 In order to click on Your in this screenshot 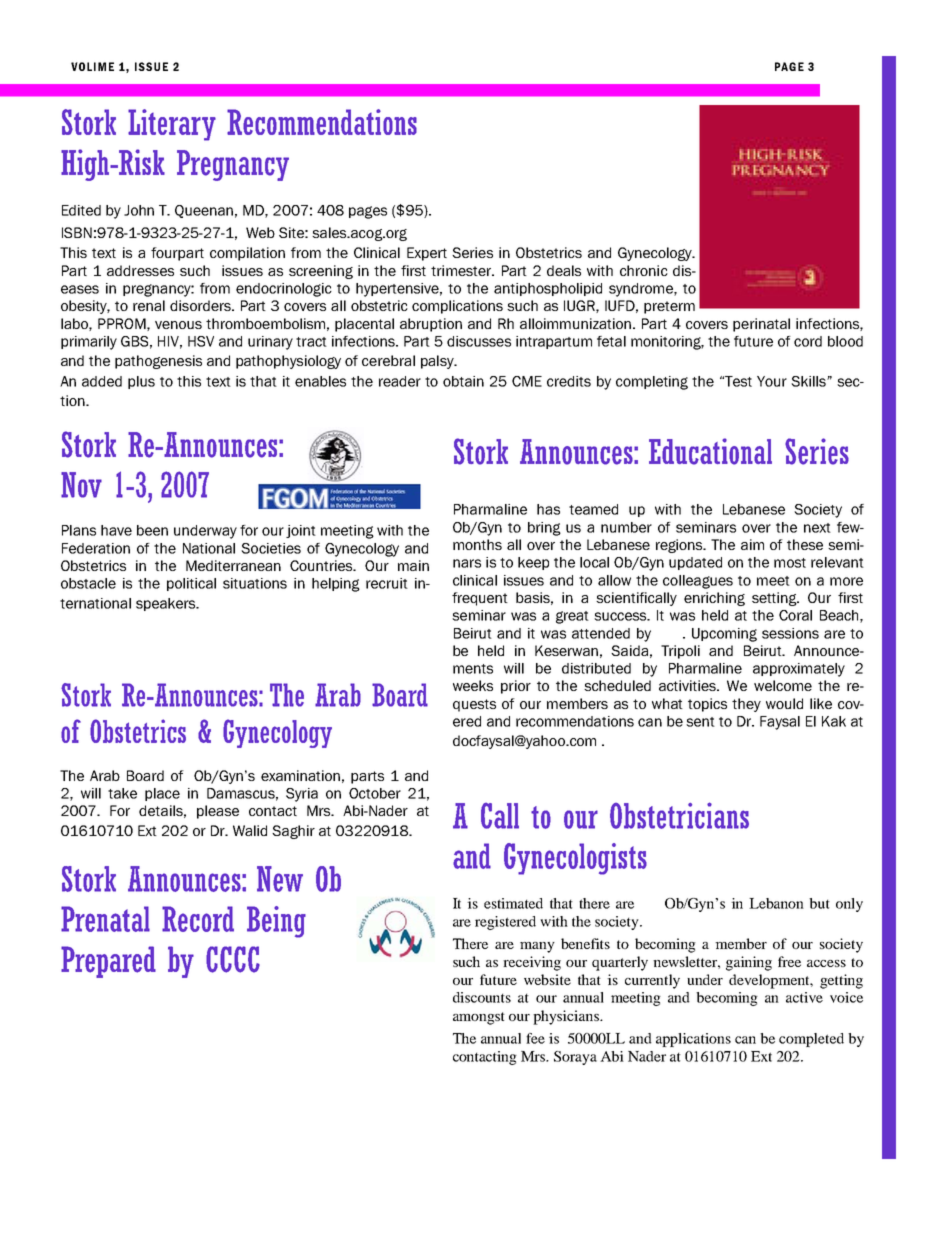, I will do `click(772, 381)`.
